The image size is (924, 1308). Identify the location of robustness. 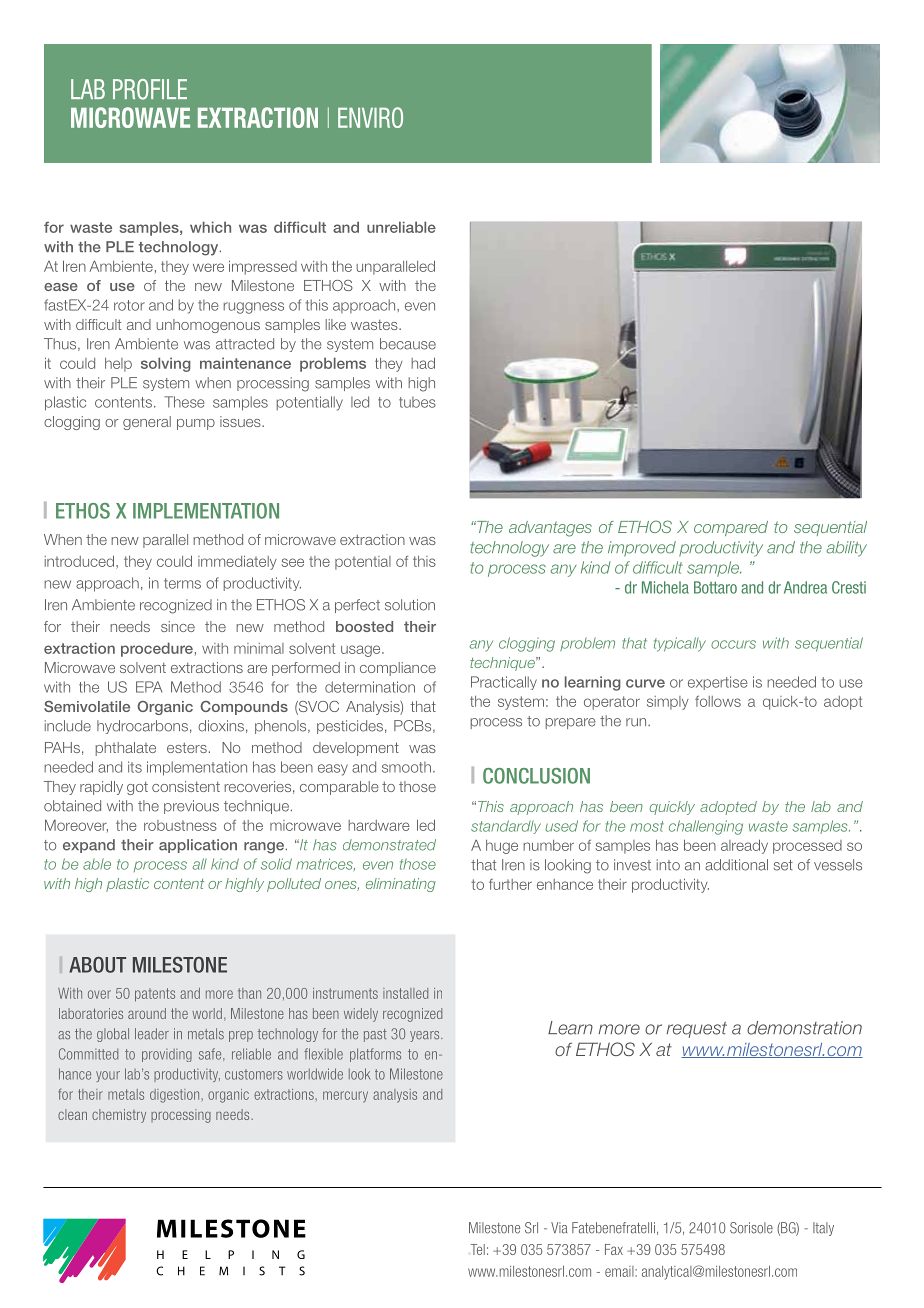
(180, 825).
